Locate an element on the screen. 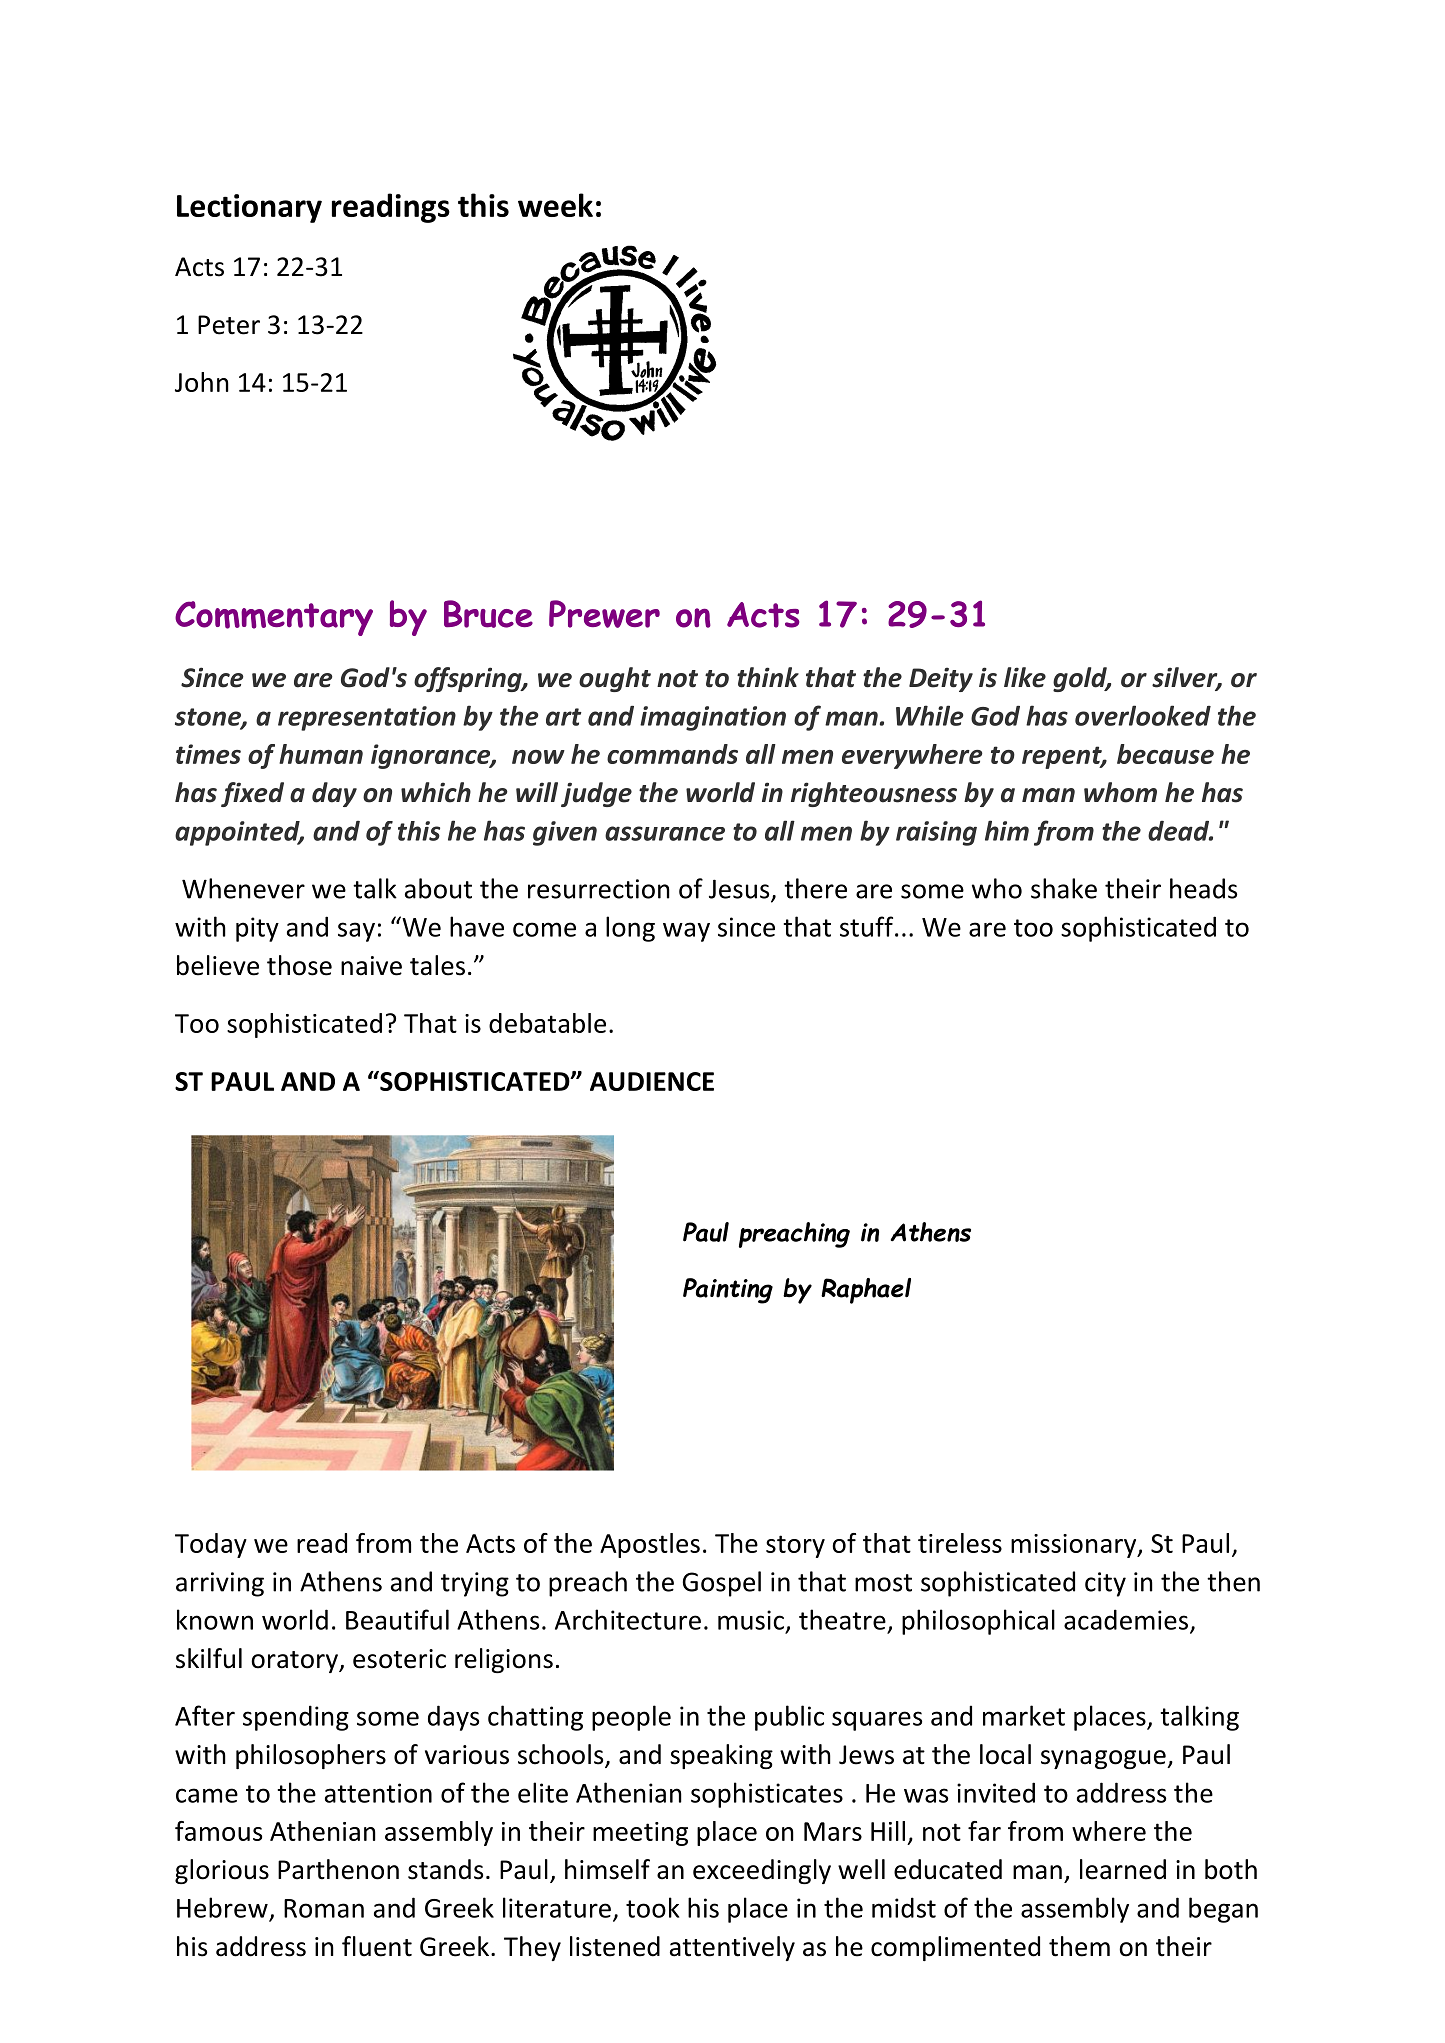 The width and height of the screenshot is (1445, 2043). learned is located at coordinates (1123, 1869).
